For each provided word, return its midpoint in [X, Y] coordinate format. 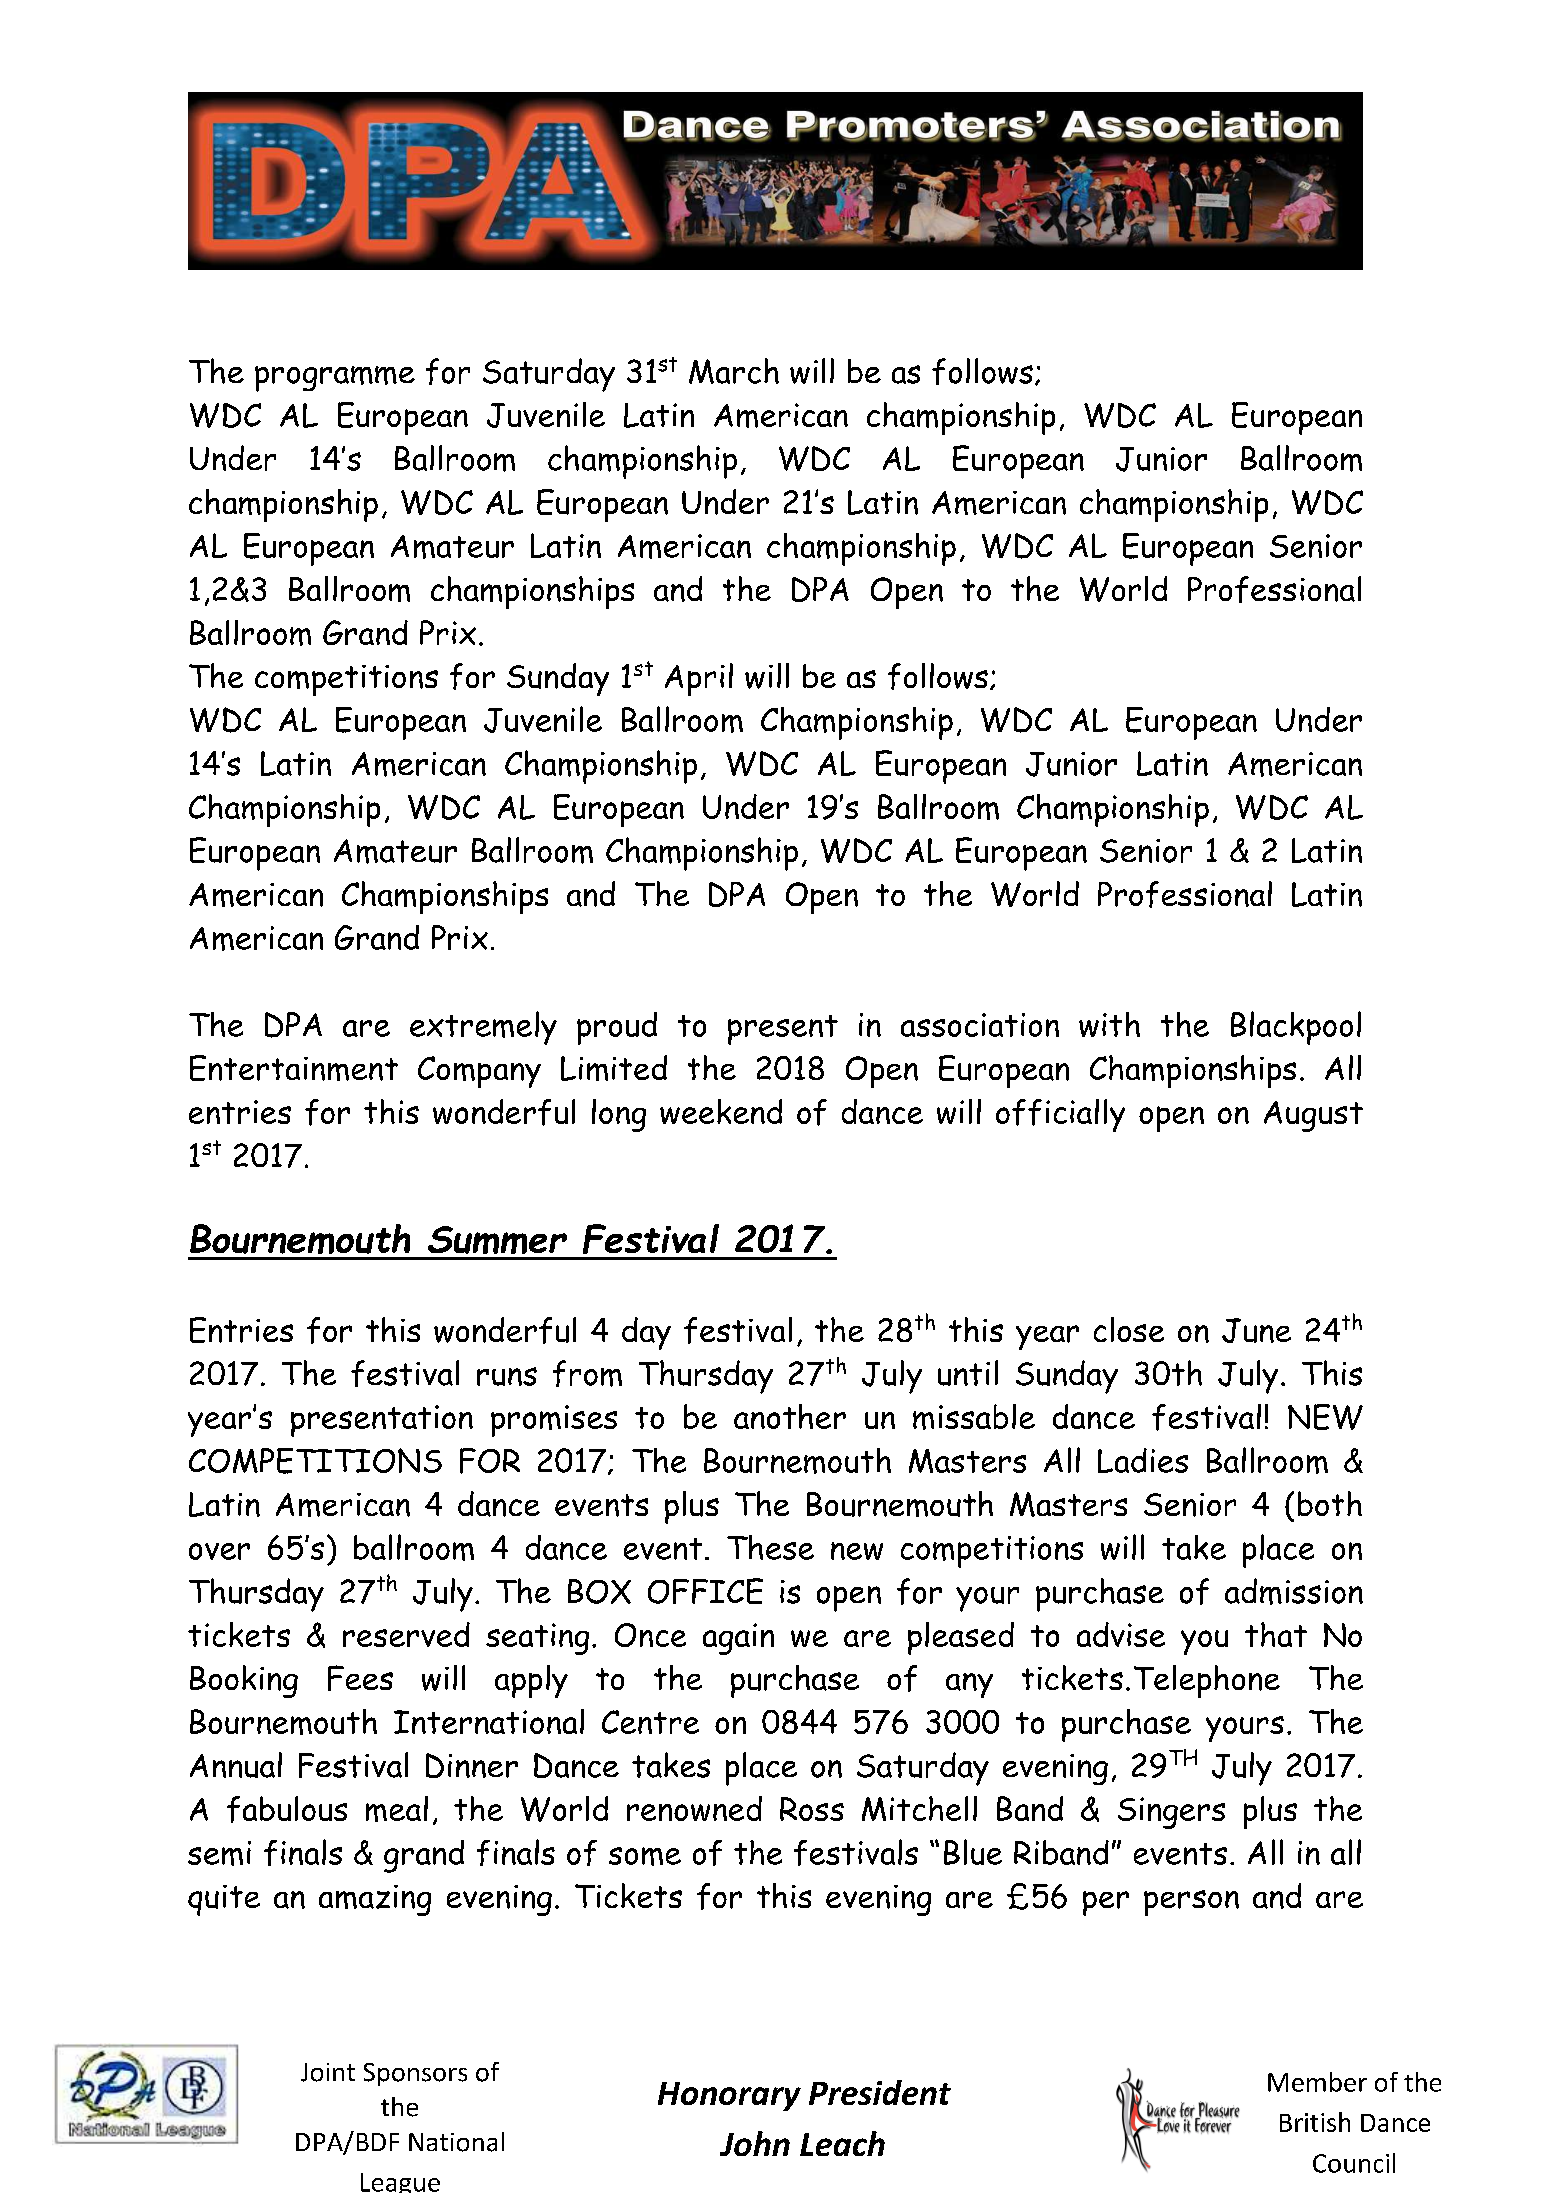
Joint [328, 2072]
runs [507, 1376]
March [734, 371]
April [699, 679]
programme [335, 379]
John [755, 2143]
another [790, 1416]
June [1256, 1330]
